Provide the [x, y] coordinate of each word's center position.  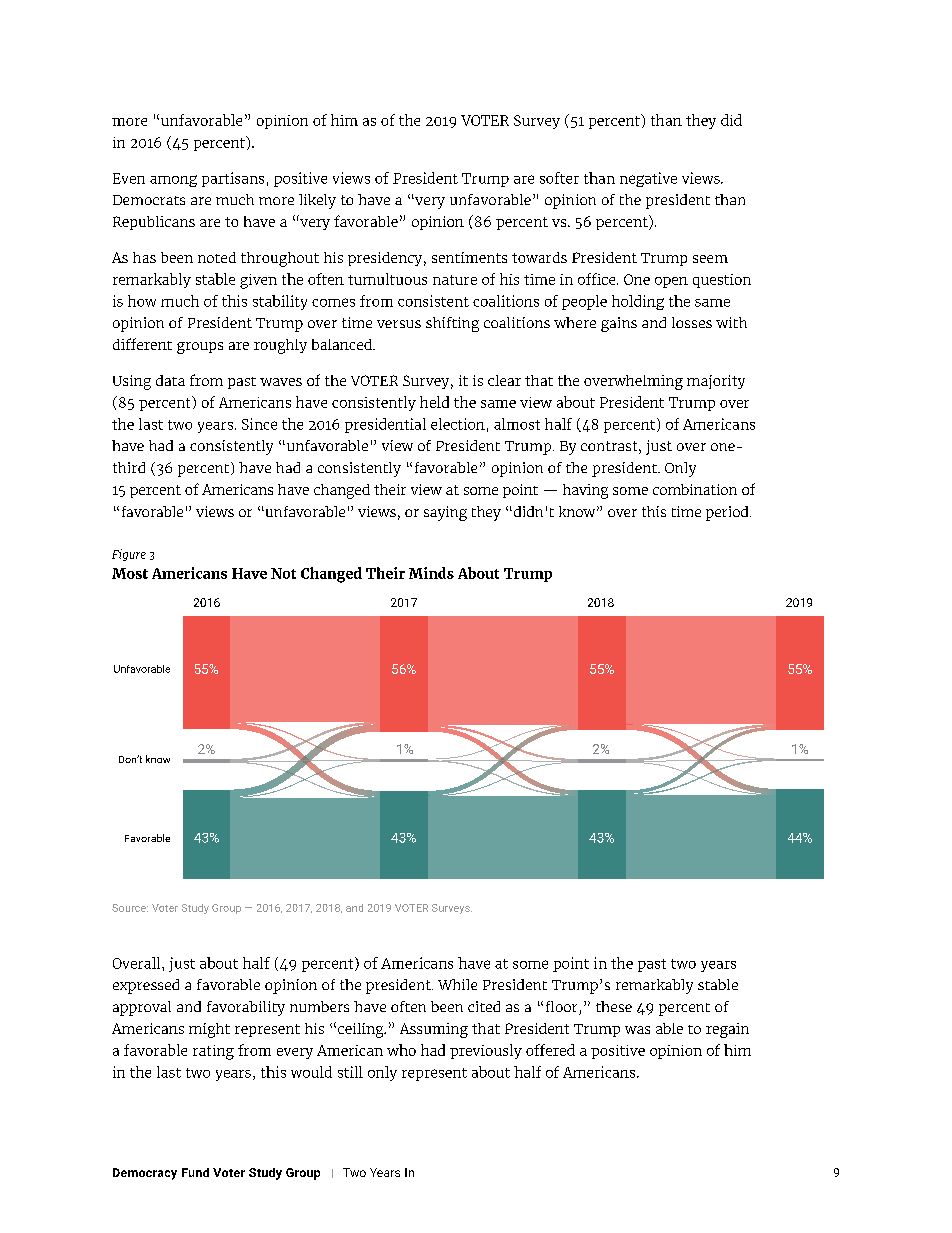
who [401, 1050]
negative [648, 179]
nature [455, 280]
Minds [431, 573]
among [173, 181]
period [728, 513]
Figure [129, 555]
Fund [195, 1172]
